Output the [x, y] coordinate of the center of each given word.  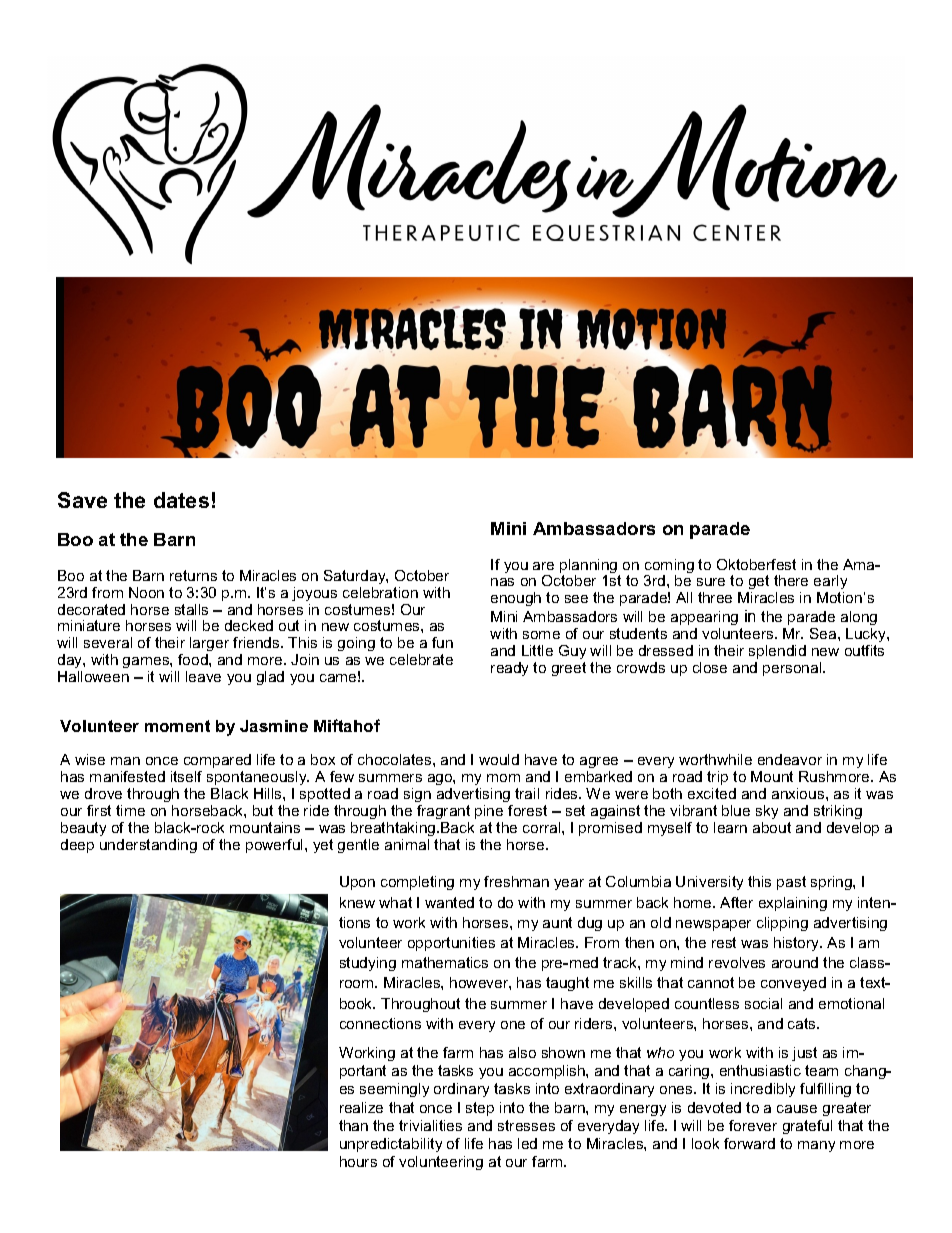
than [353, 1125]
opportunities [451, 944]
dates [181, 500]
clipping [782, 924]
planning [590, 567]
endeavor [790, 759]
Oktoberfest [756, 564]
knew [357, 902]
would [499, 759]
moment [177, 726]
